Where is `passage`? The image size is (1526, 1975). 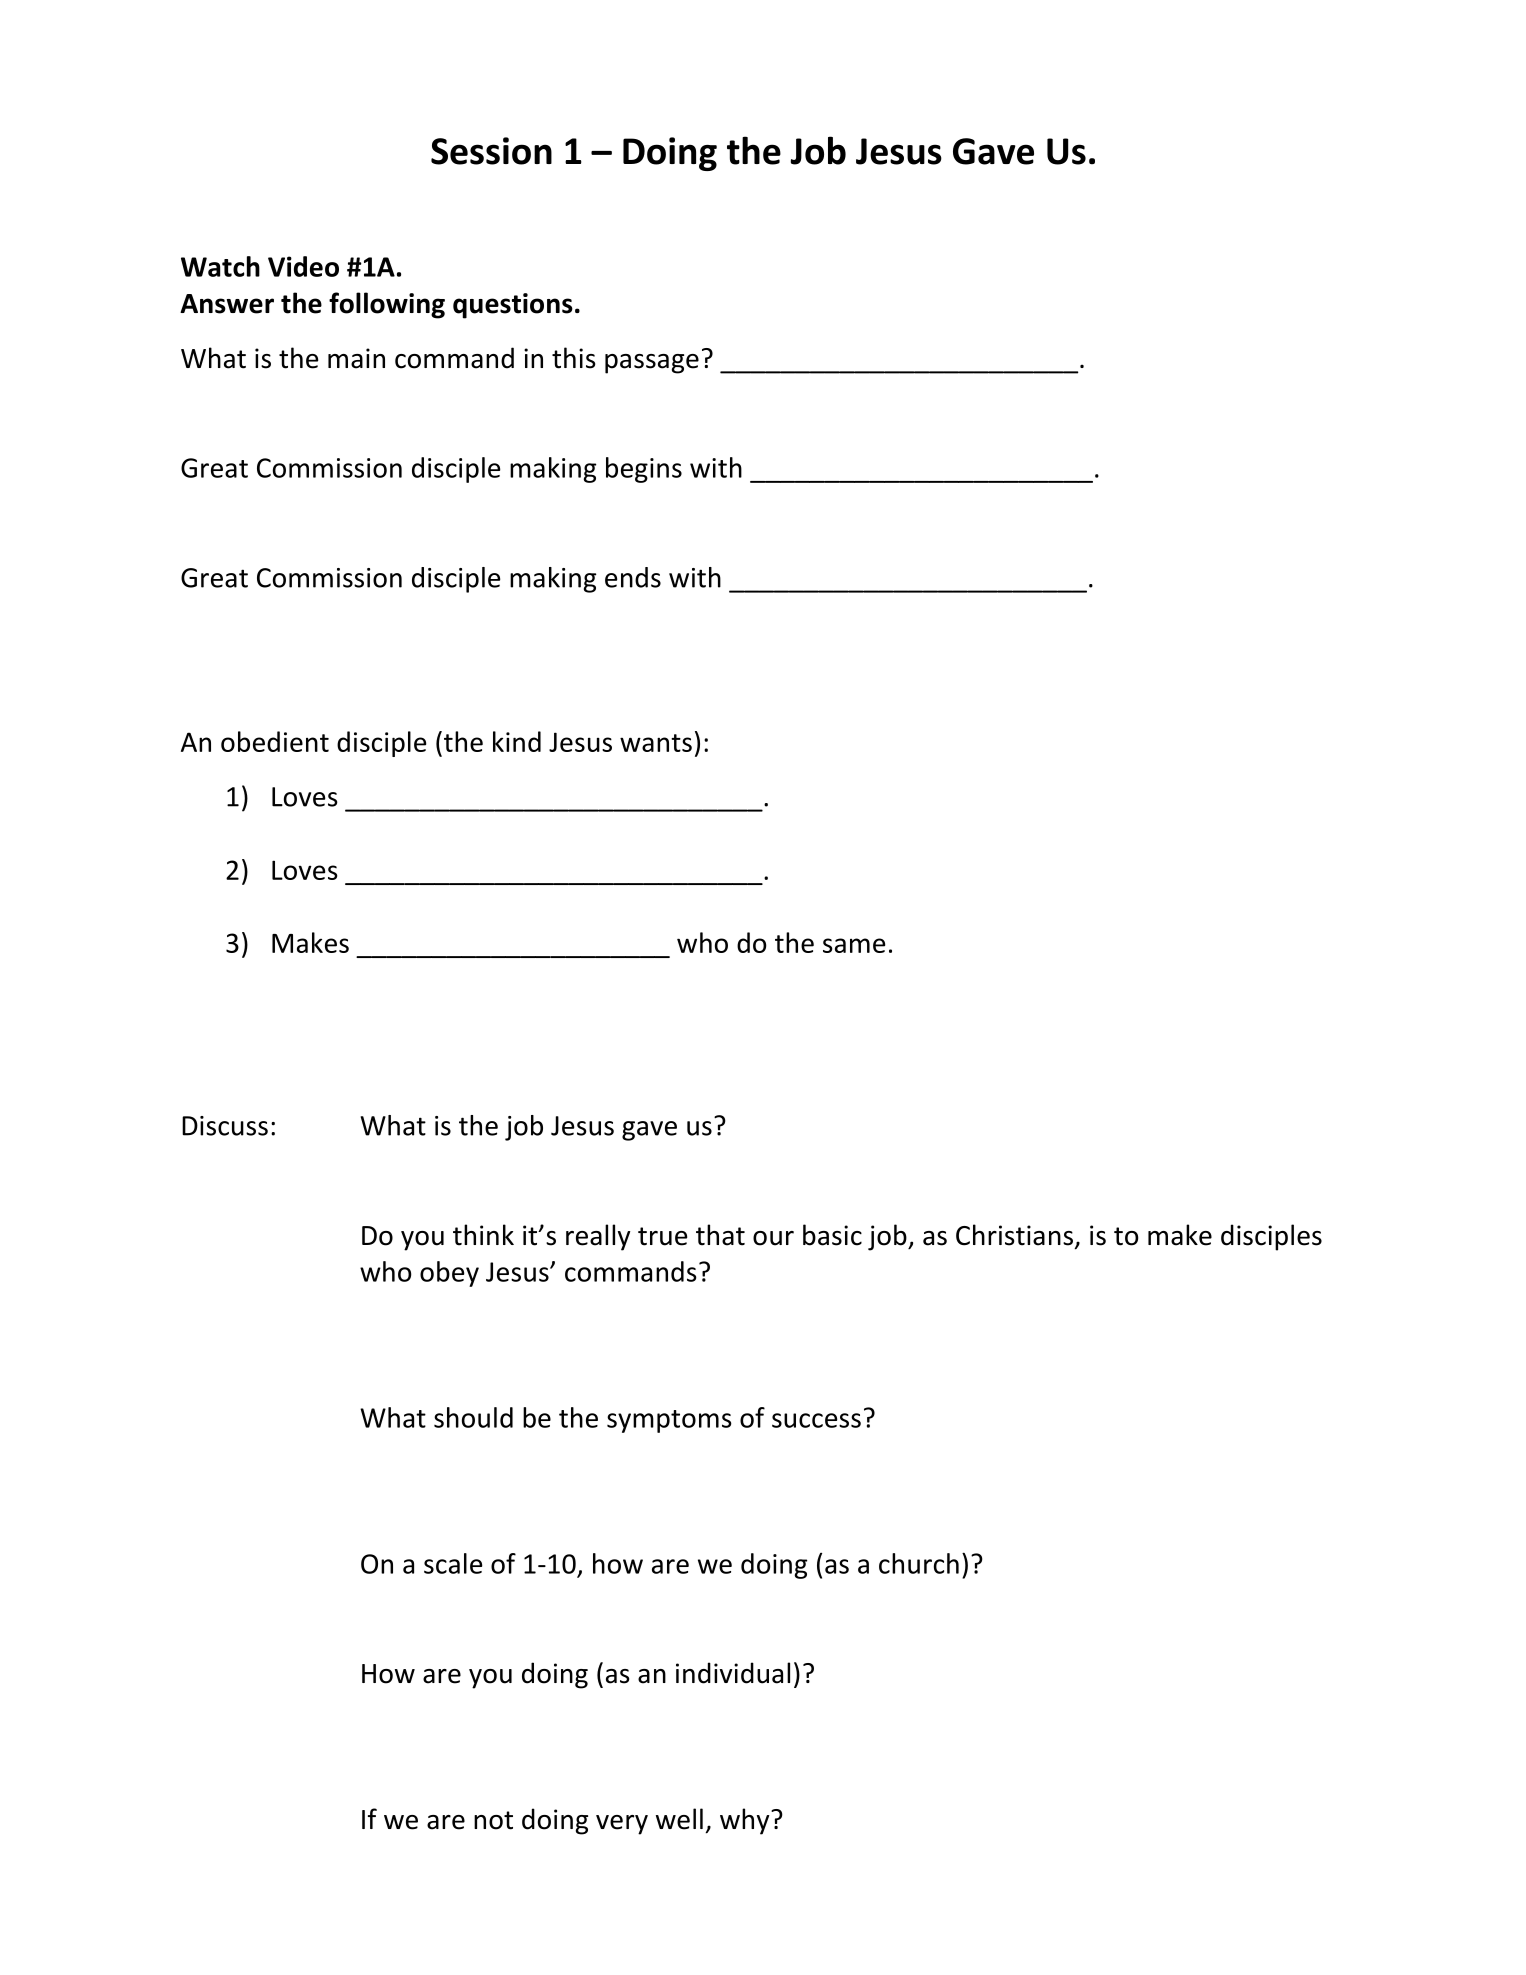 passage is located at coordinates (652, 364).
